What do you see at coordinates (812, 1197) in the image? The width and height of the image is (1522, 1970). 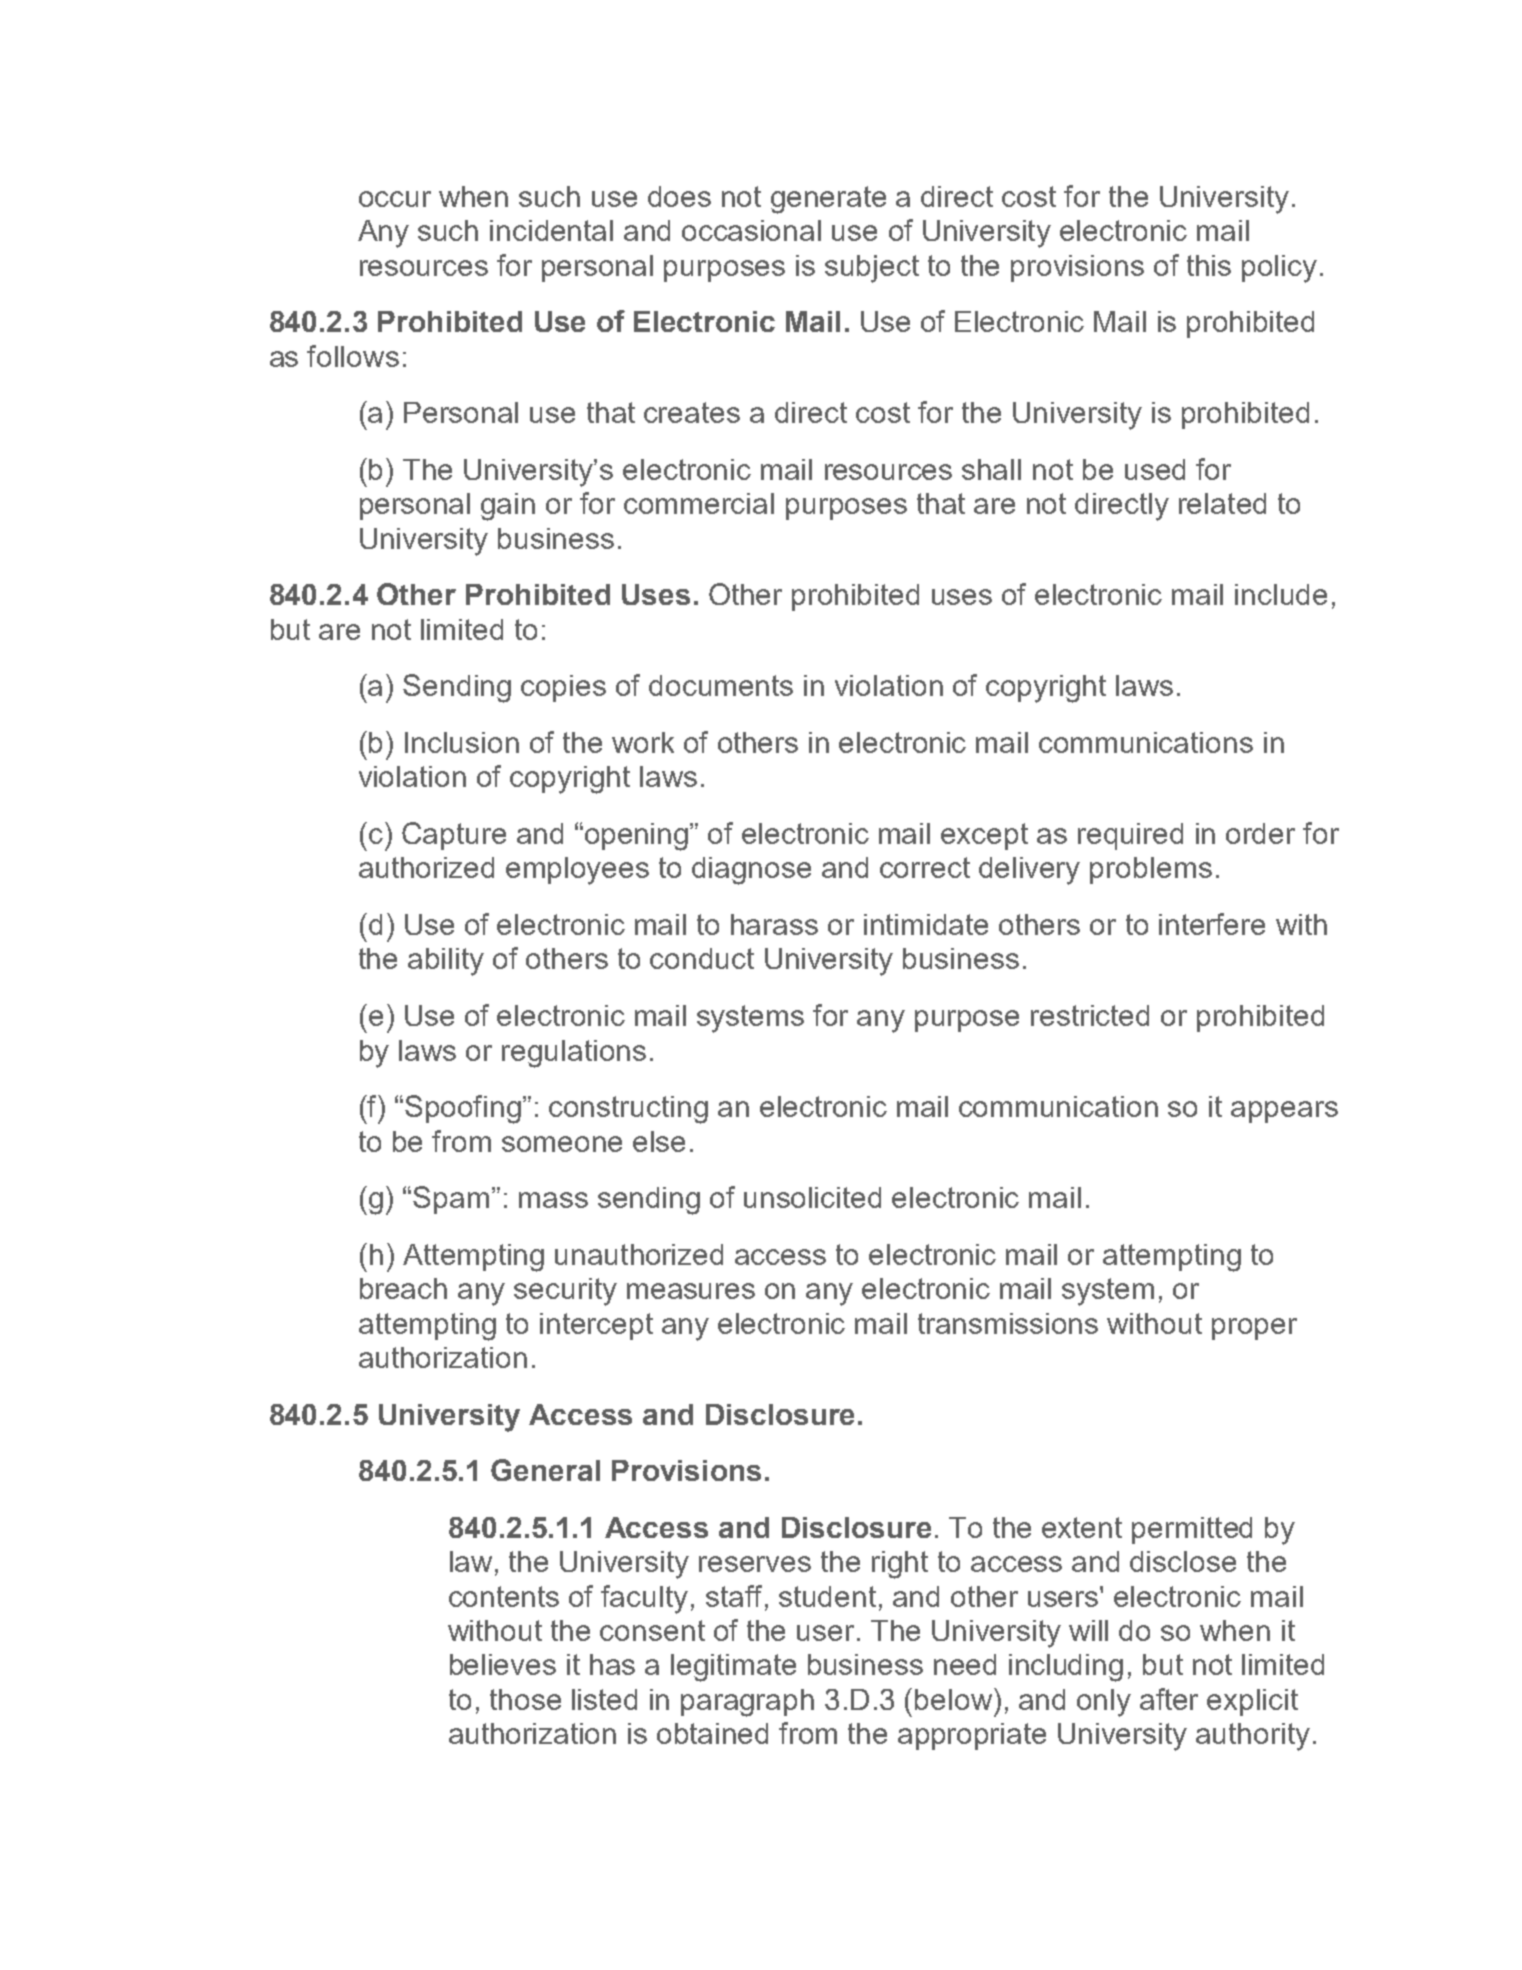 I see `unsolicited` at bounding box center [812, 1197].
